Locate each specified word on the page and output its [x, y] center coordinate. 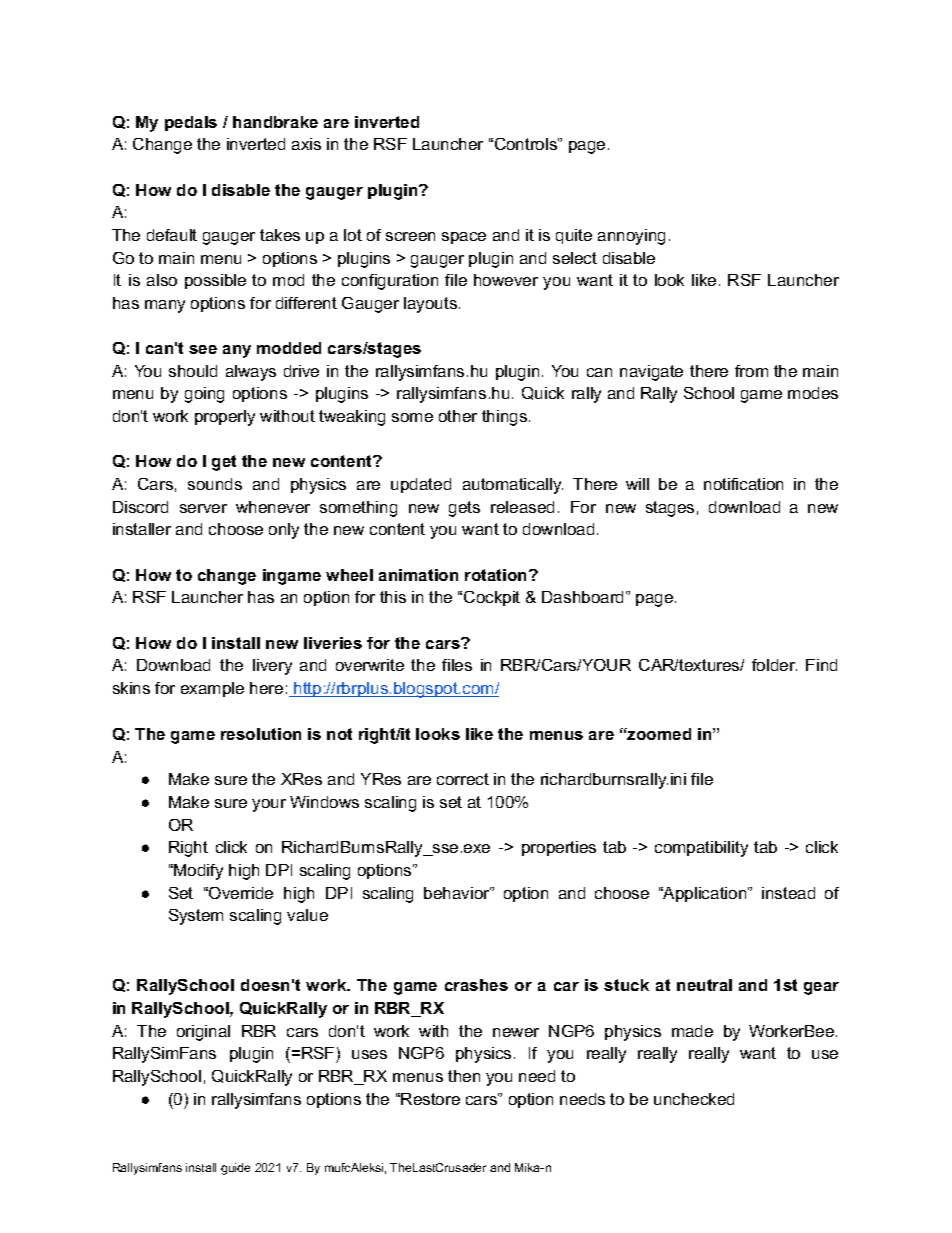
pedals [191, 123]
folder [774, 665]
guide [235, 1169]
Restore [430, 1099]
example [212, 689]
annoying [631, 237]
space [464, 238]
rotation [495, 575]
